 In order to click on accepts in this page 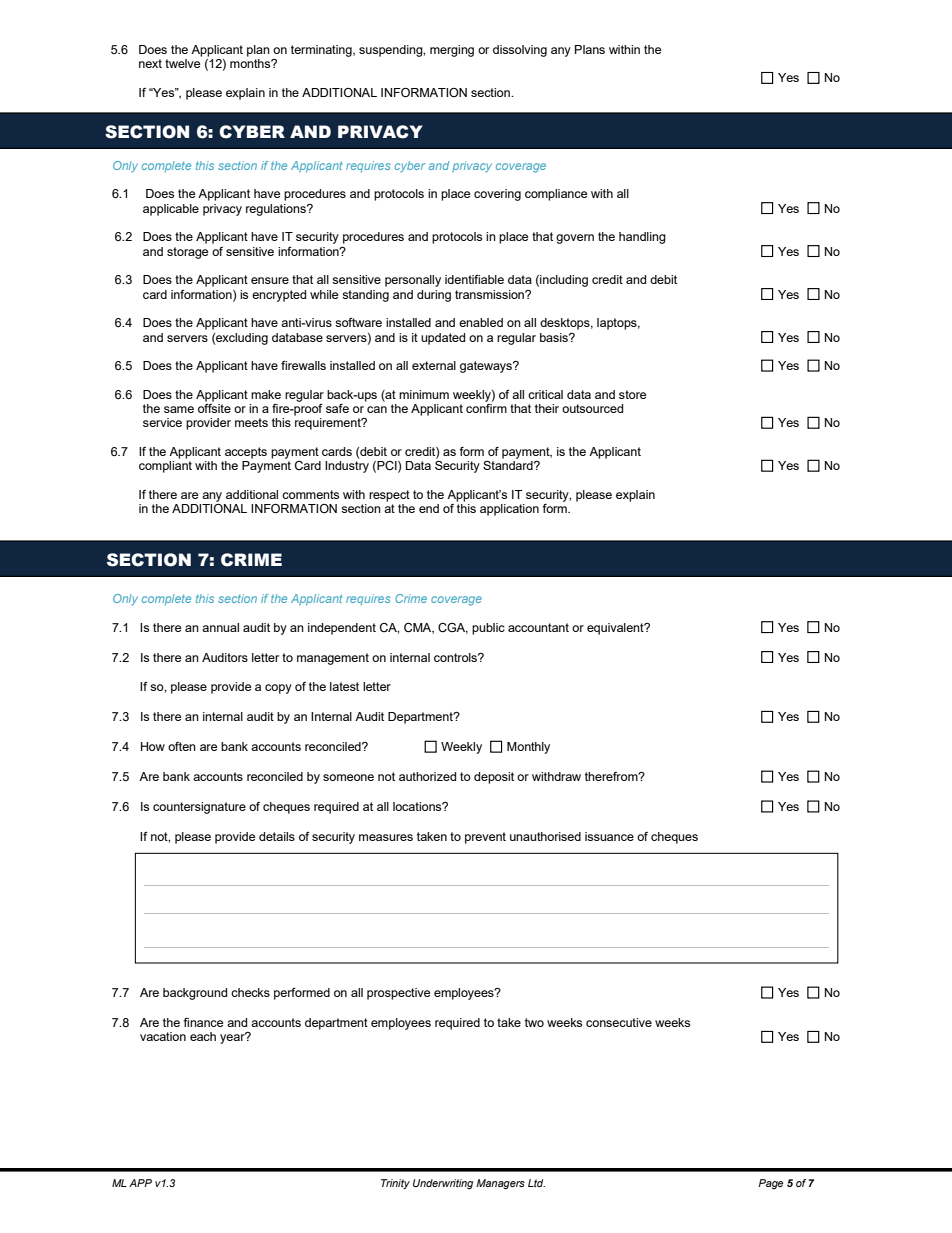, I will do `click(246, 453)`.
